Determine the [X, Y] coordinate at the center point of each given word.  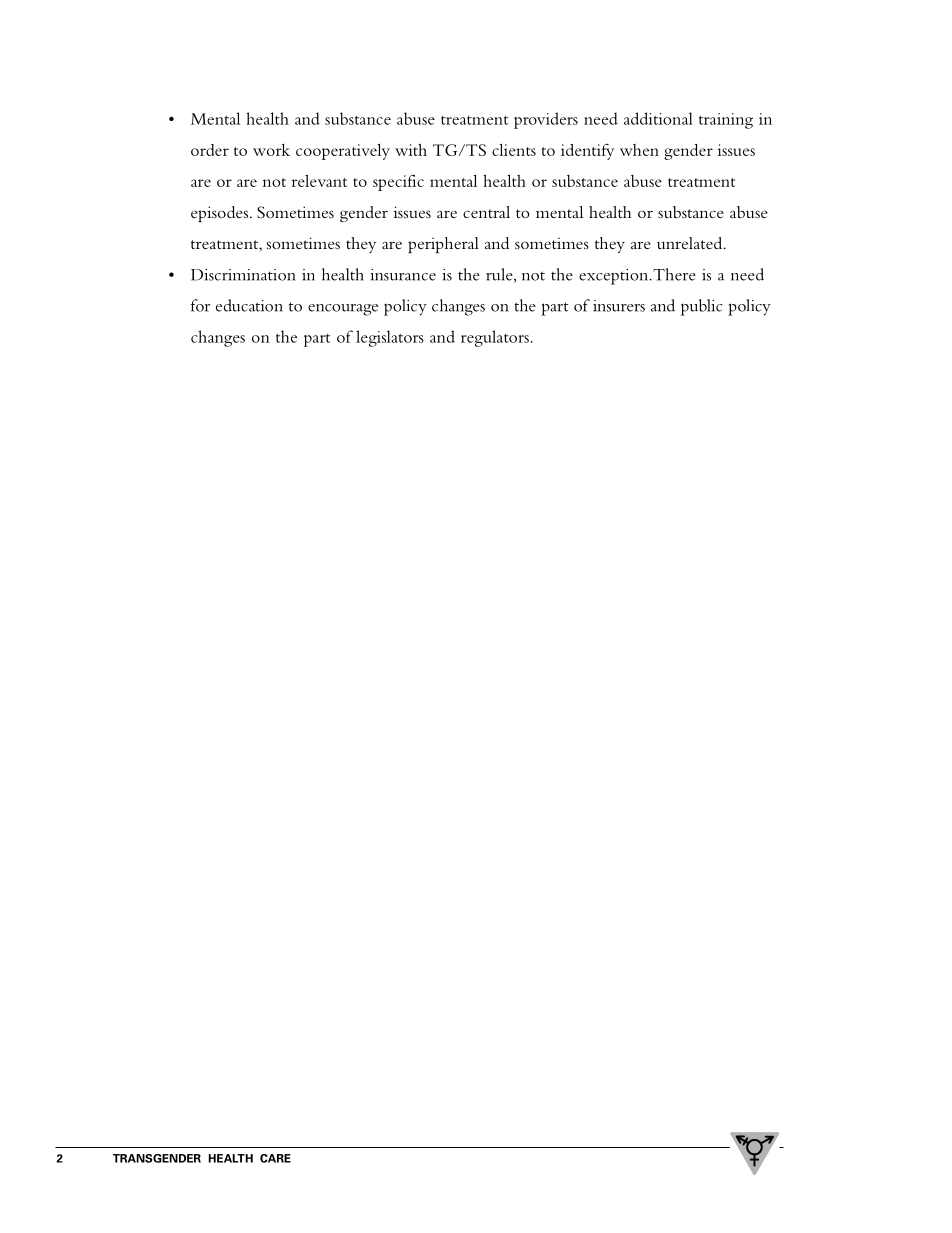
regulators [495, 338]
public [701, 307]
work [271, 150]
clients [514, 150]
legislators [390, 338]
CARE [275, 1158]
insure [613, 306]
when [639, 150]
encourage [343, 310]
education [249, 305]
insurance [403, 275]
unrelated [691, 243]
